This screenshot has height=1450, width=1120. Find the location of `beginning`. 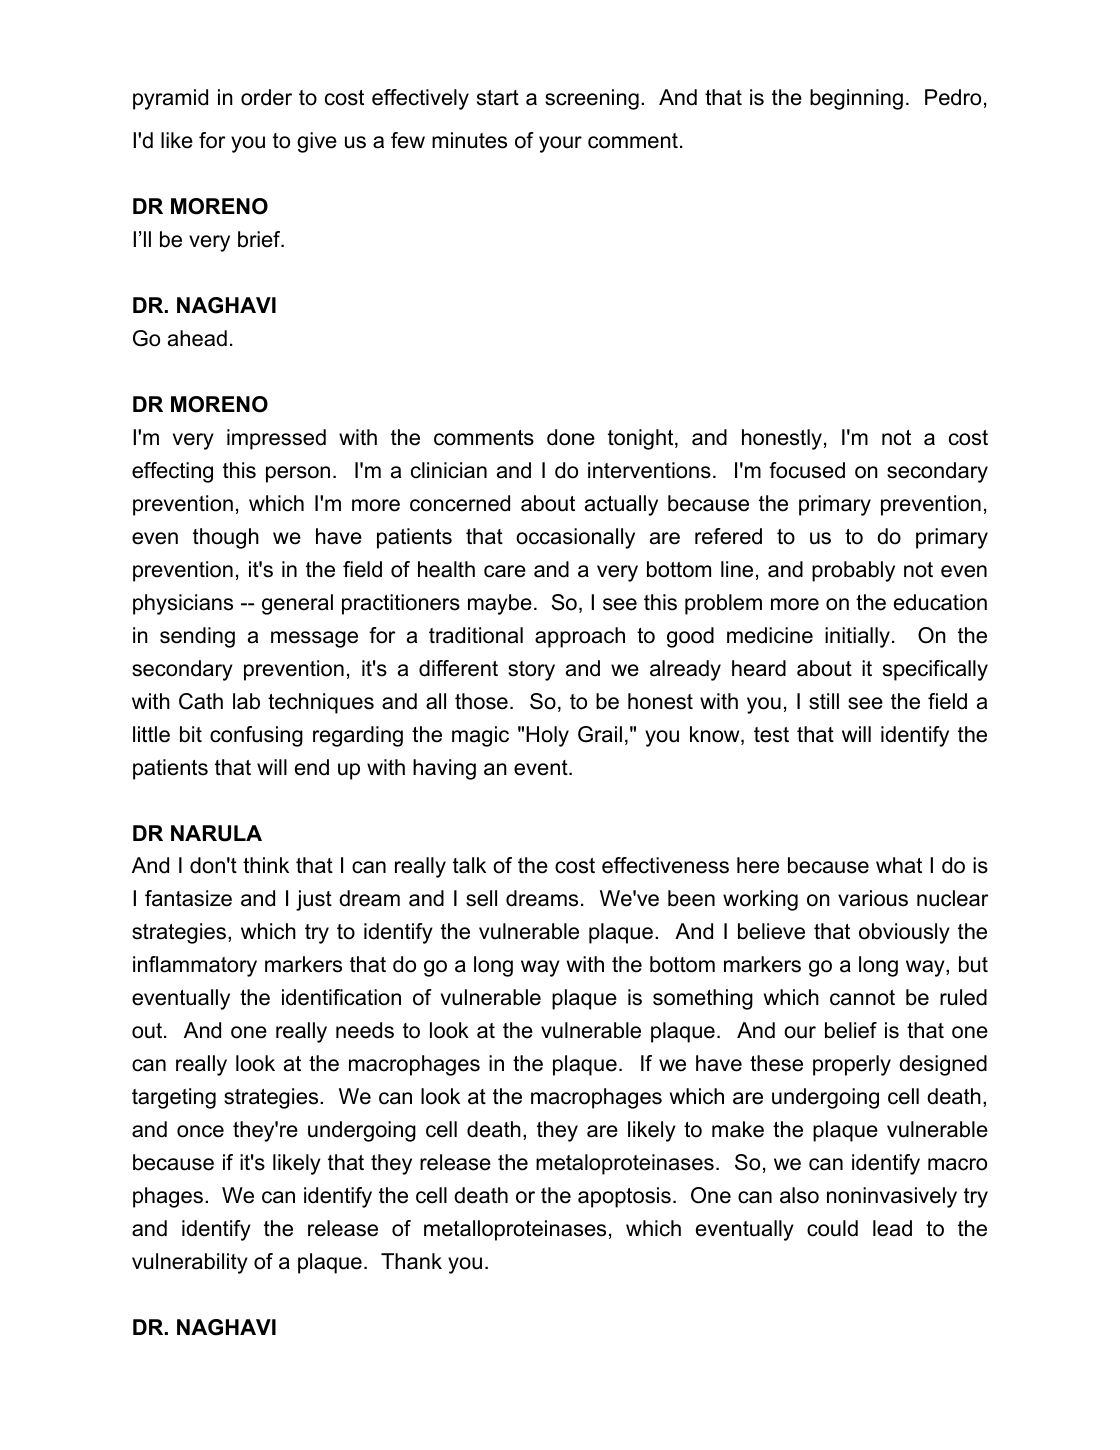

beginning is located at coordinates (856, 99).
